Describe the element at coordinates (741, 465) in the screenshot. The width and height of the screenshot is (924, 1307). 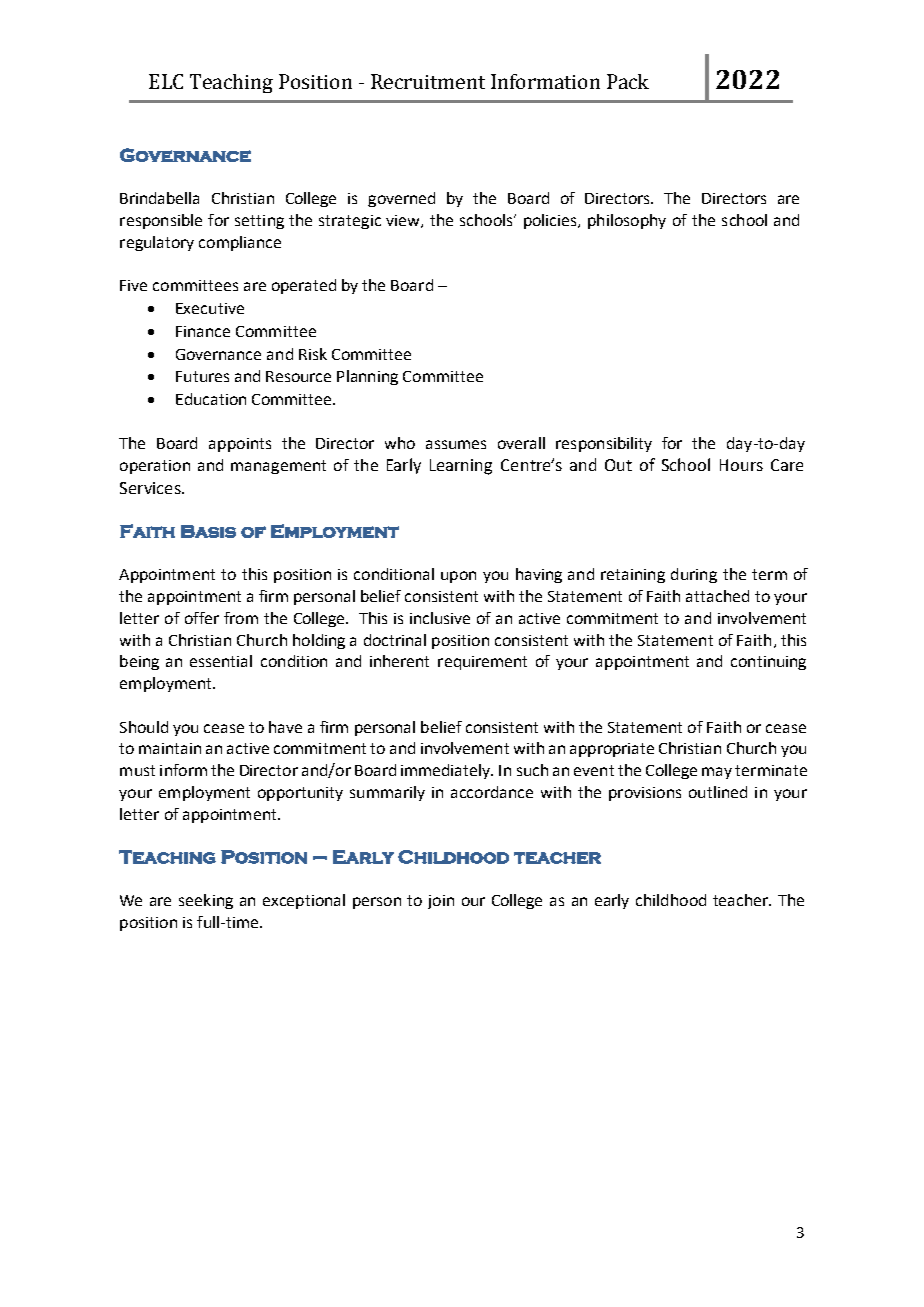
I see `Hours` at that location.
